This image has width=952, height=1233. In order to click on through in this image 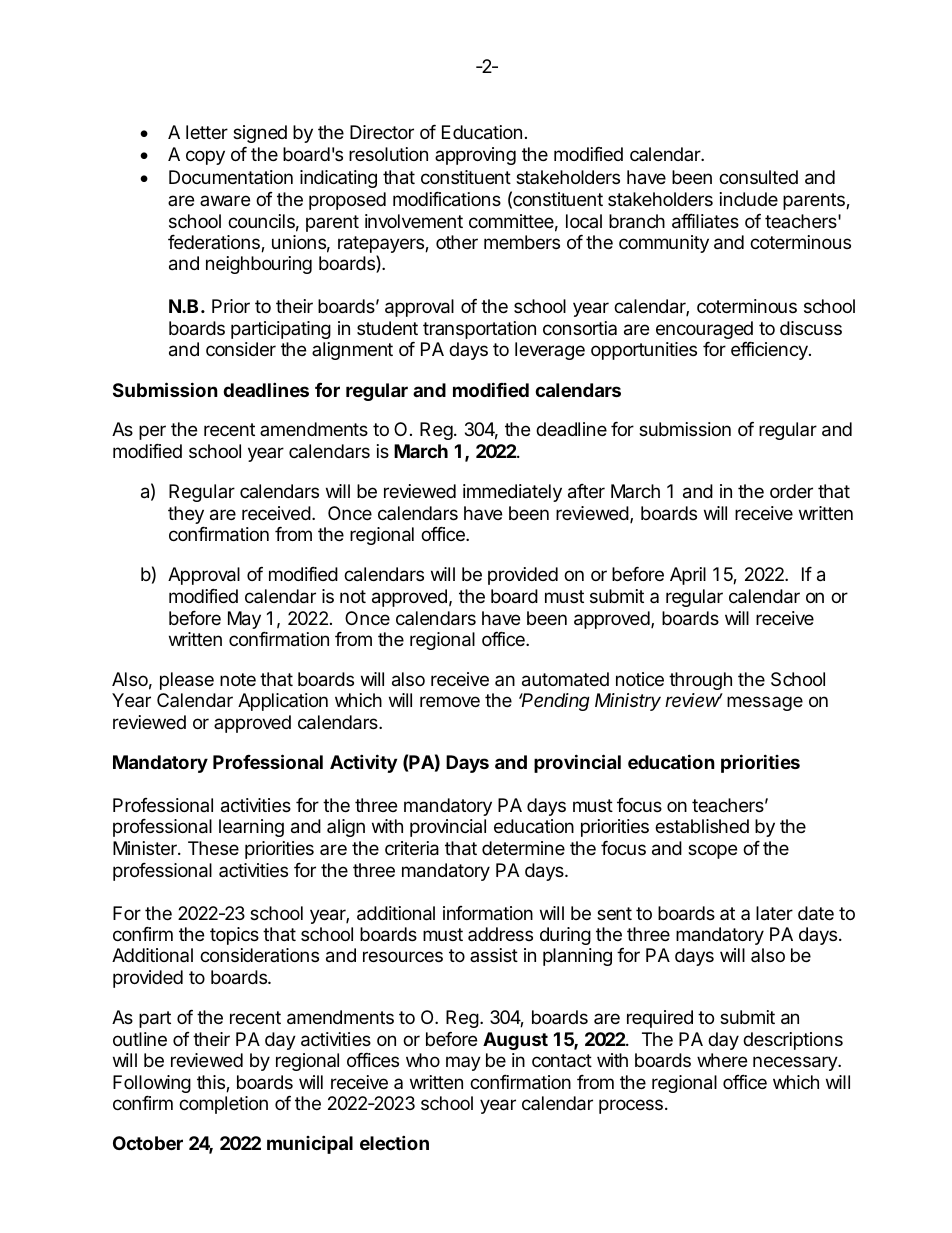, I will do `click(700, 681)`.
